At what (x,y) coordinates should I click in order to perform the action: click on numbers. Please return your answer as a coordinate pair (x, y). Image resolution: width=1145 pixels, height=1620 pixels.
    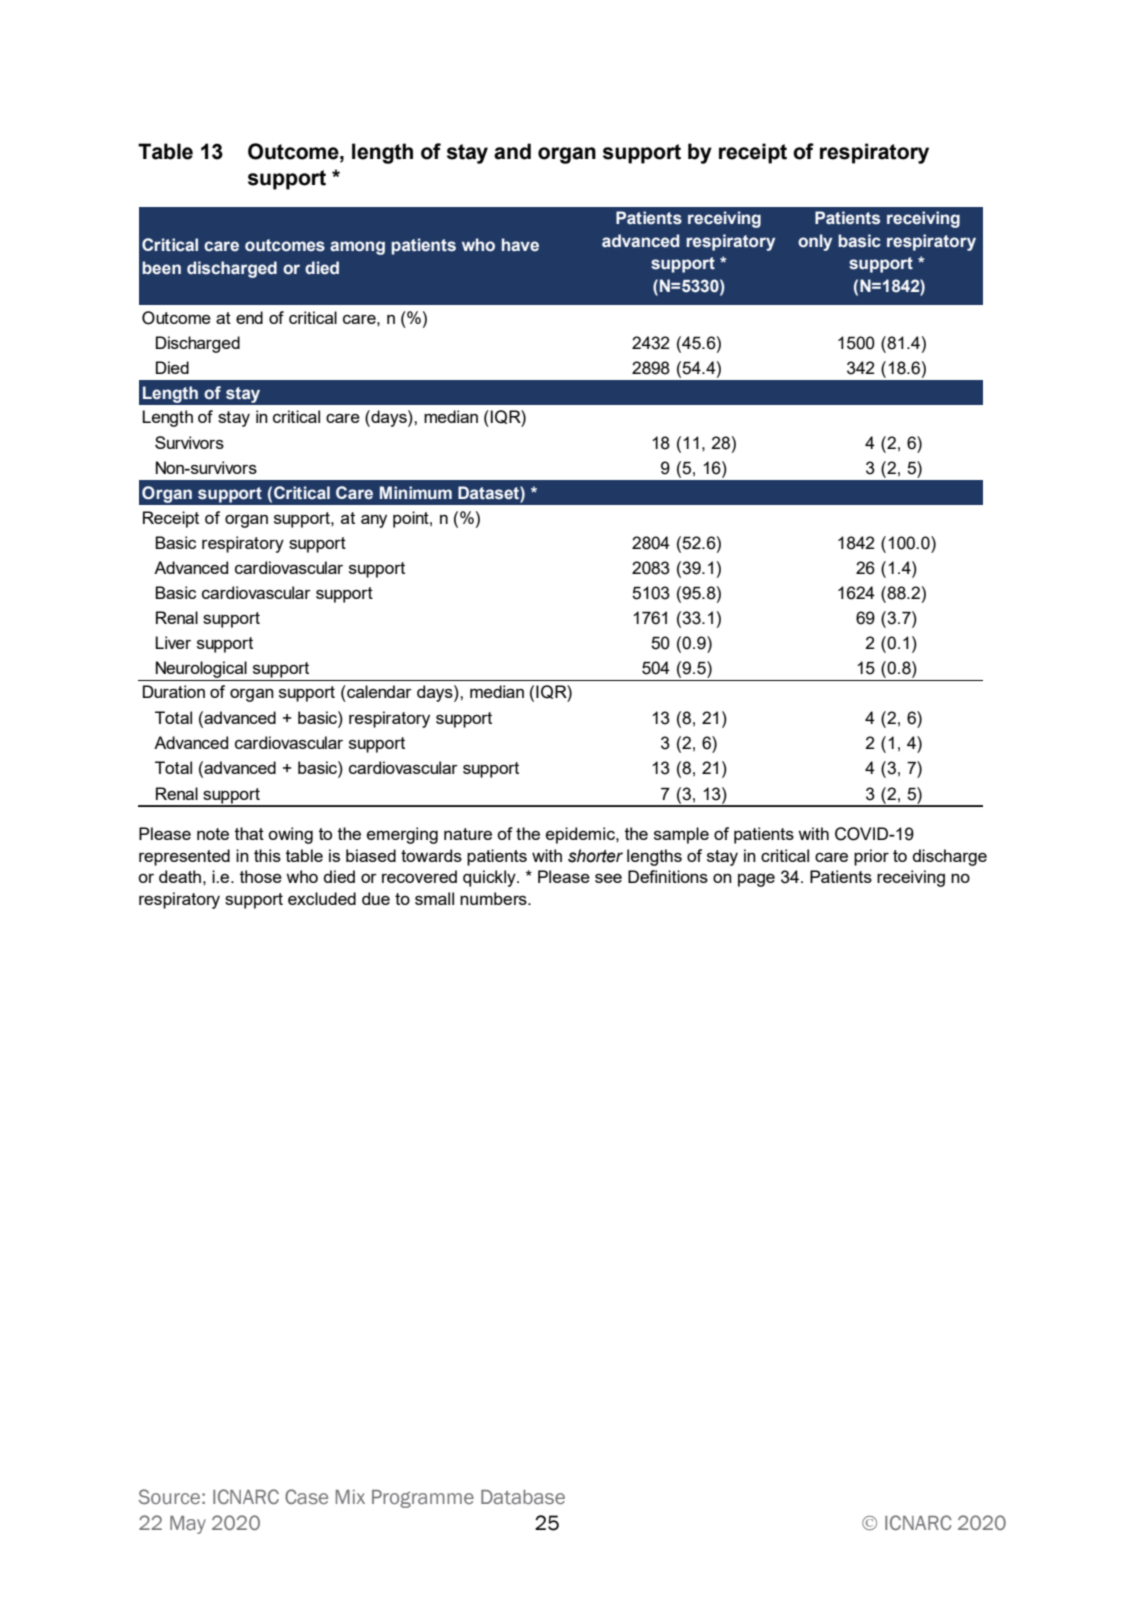
    Looking at the image, I should click on (494, 898).
